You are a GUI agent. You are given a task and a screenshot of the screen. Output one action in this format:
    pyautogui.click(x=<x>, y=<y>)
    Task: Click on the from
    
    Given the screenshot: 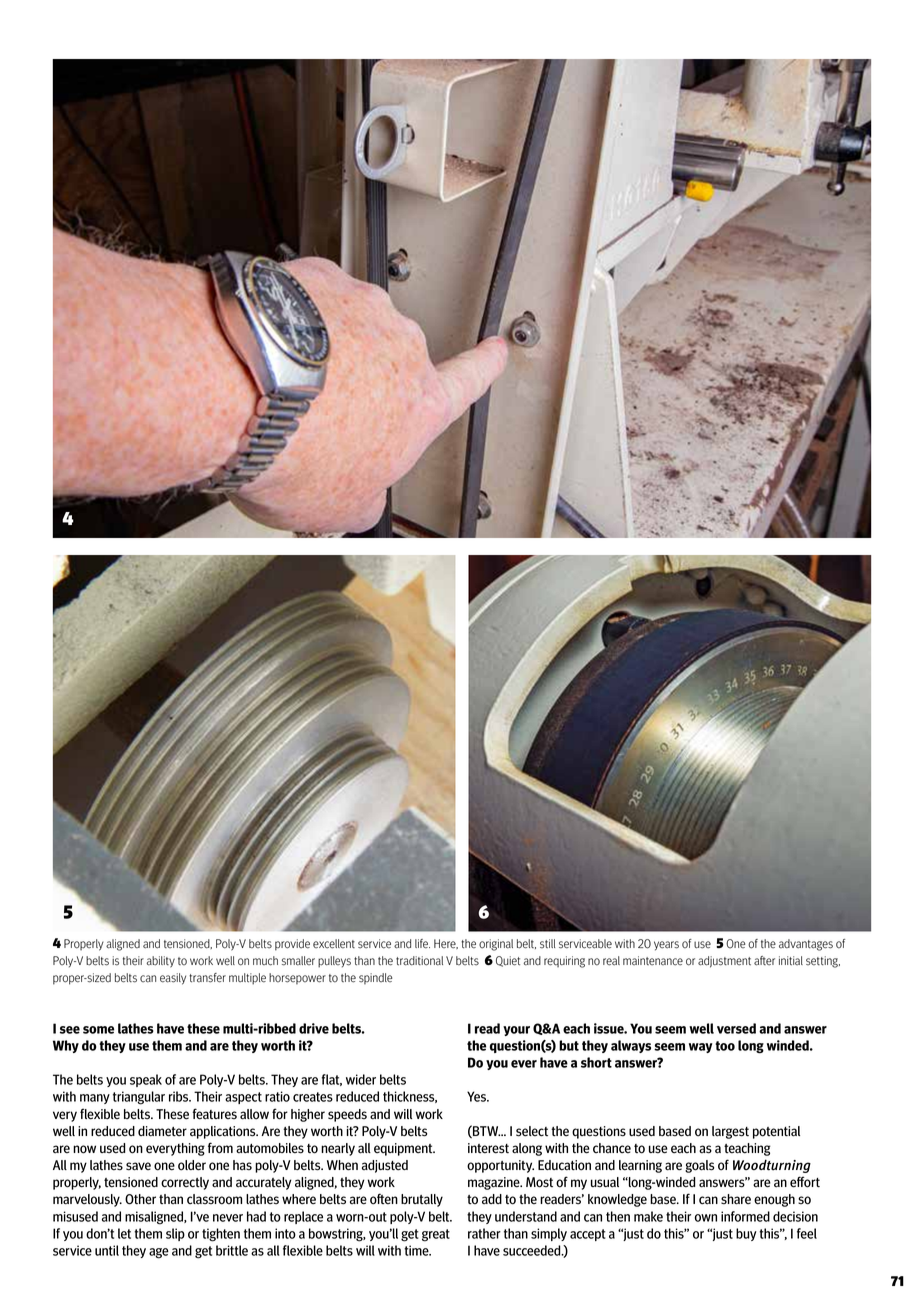 What is the action you would take?
    pyautogui.click(x=220, y=1148)
